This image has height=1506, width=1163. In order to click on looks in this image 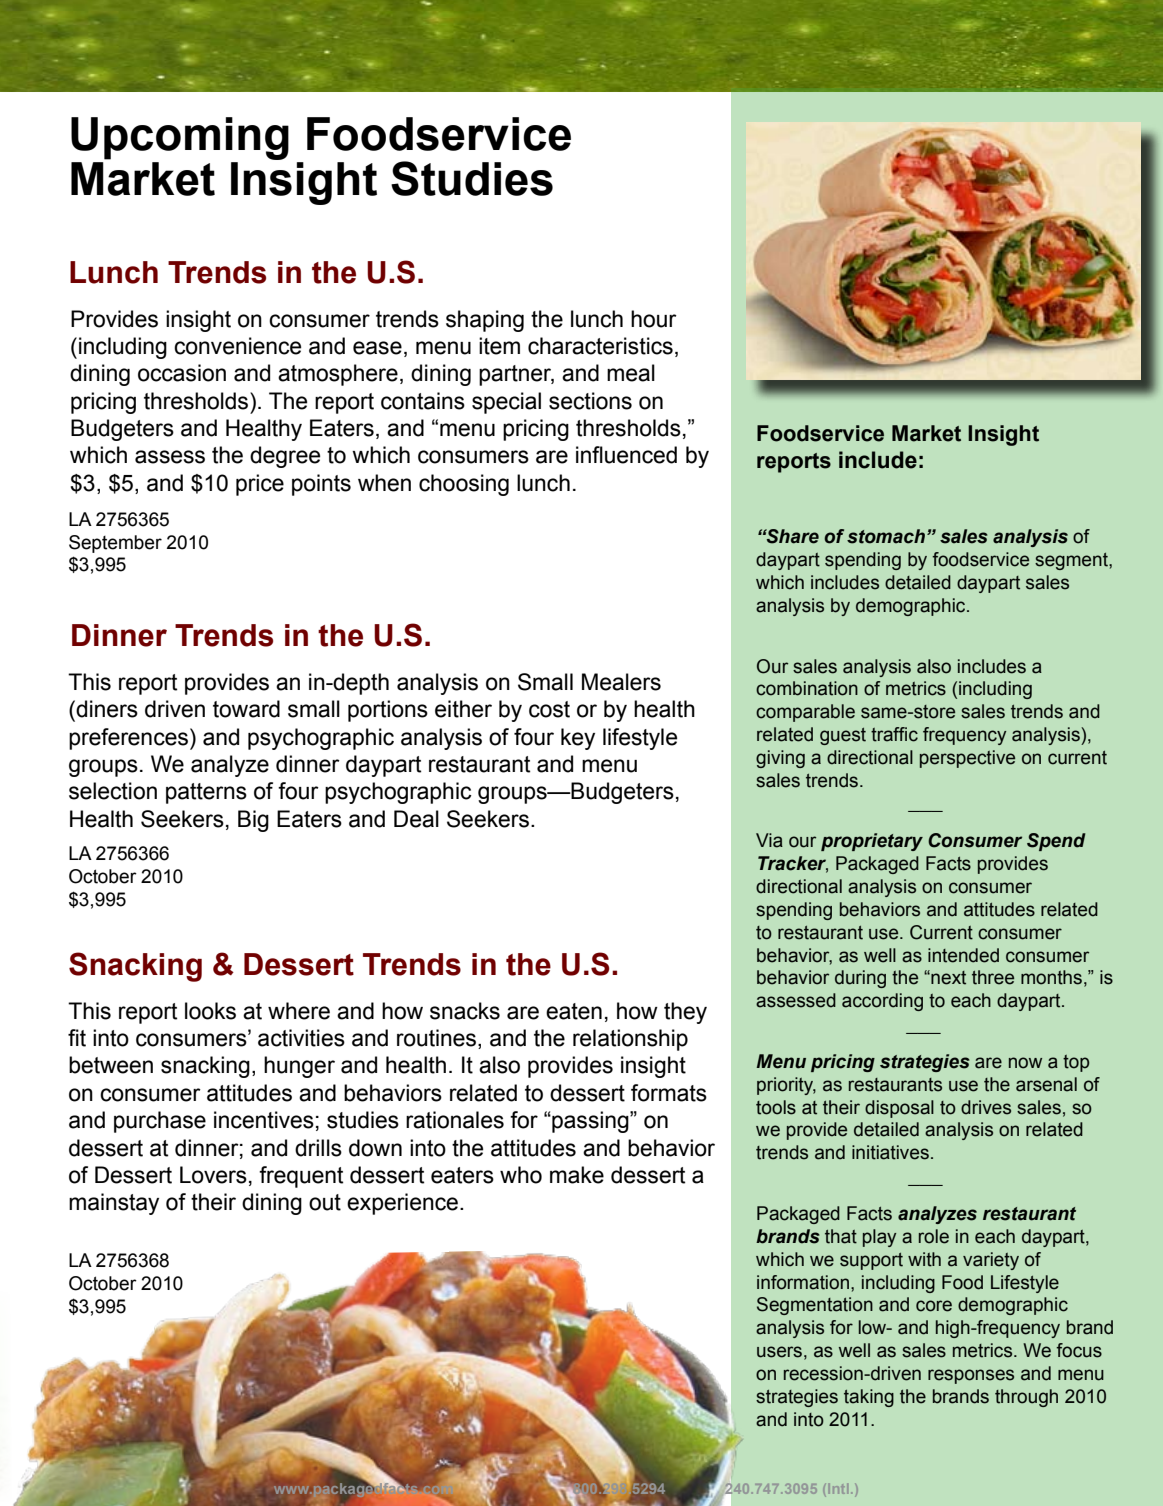, I will do `click(210, 1011)`.
